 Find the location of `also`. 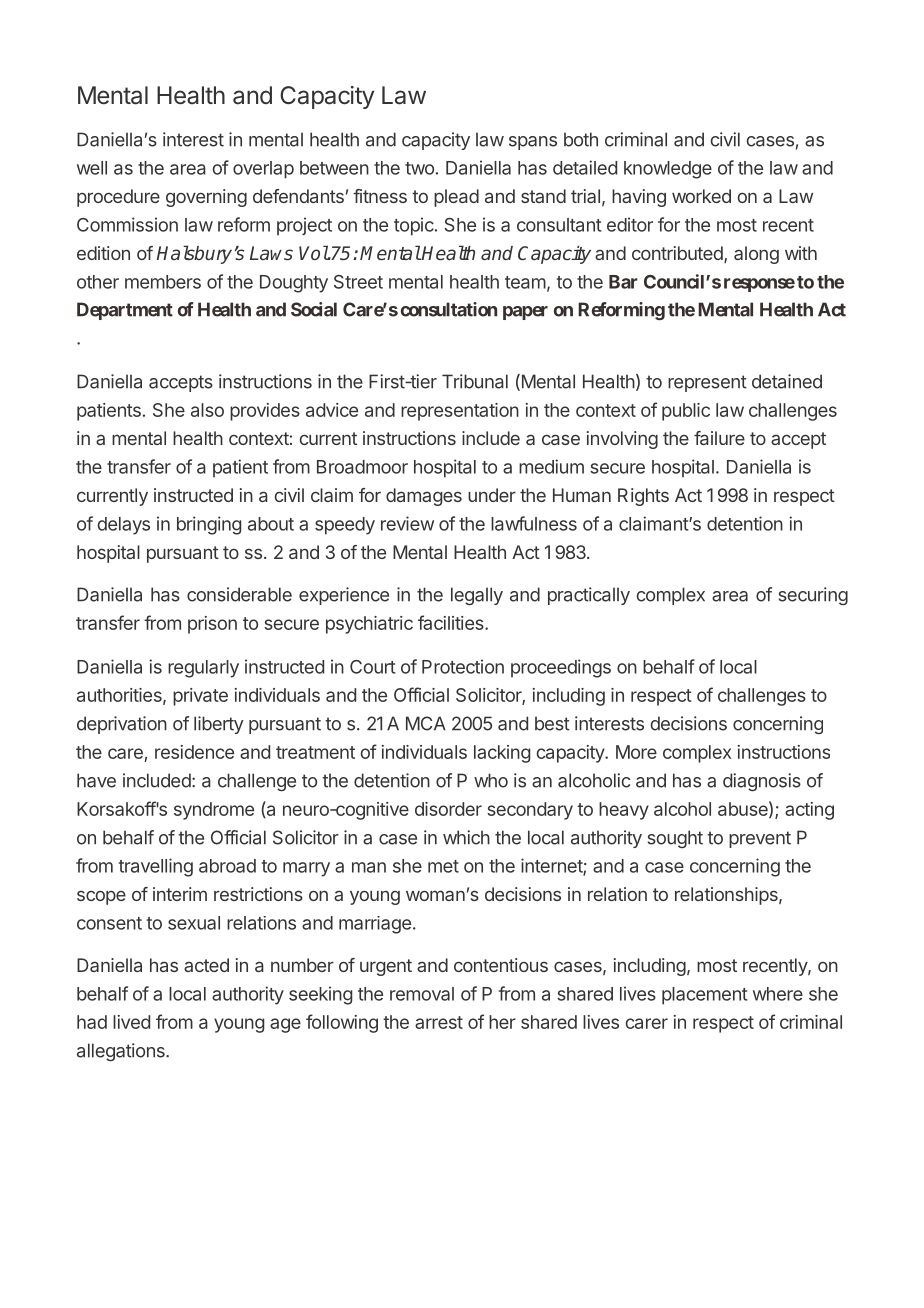

also is located at coordinates (207, 410).
